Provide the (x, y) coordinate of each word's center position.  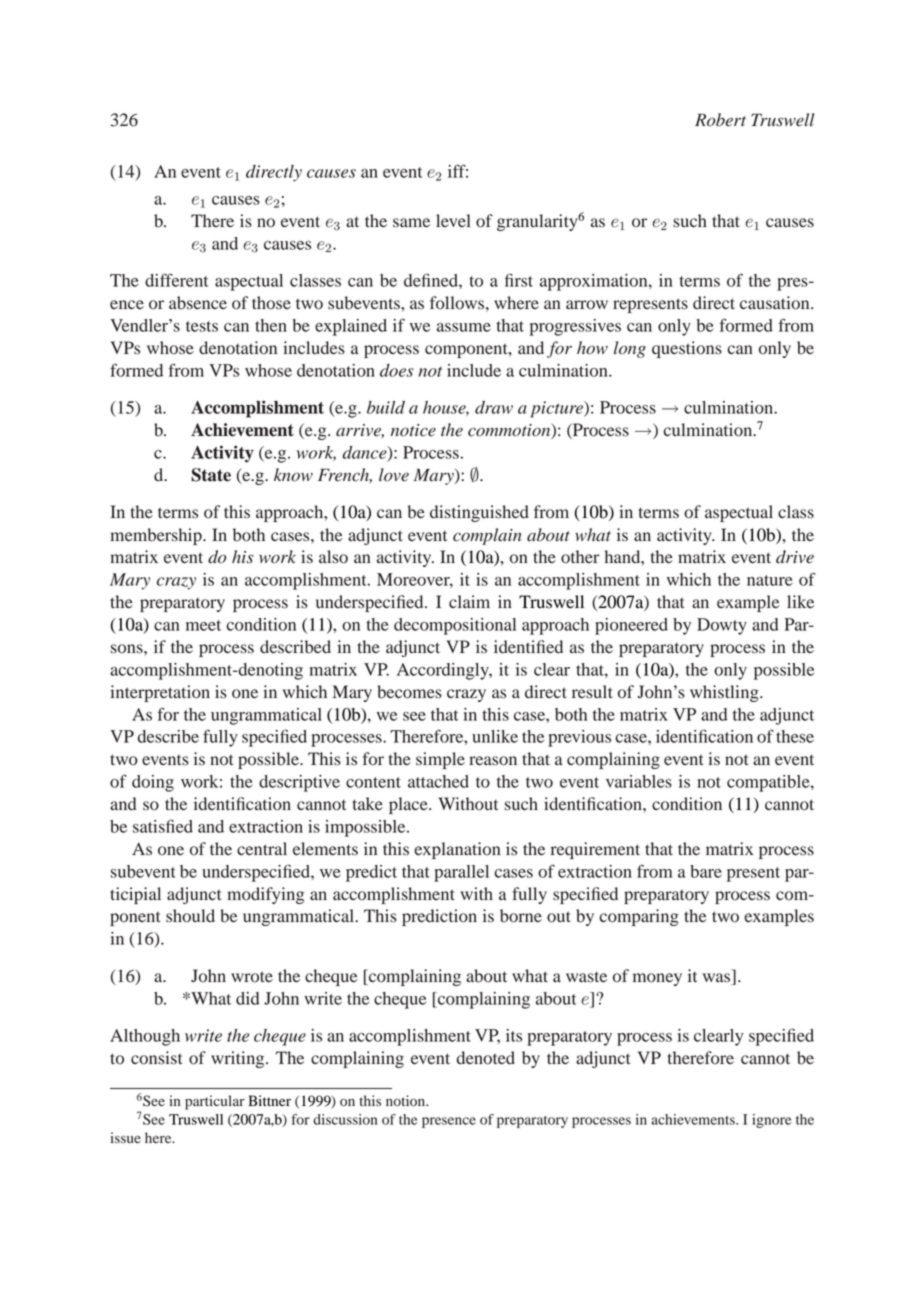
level (453, 220)
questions (687, 349)
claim (469, 601)
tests (202, 326)
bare (706, 871)
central (262, 848)
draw (494, 407)
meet (203, 625)
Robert (720, 120)
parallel (461, 873)
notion (407, 1101)
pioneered (631, 626)
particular (215, 1102)
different (177, 280)
